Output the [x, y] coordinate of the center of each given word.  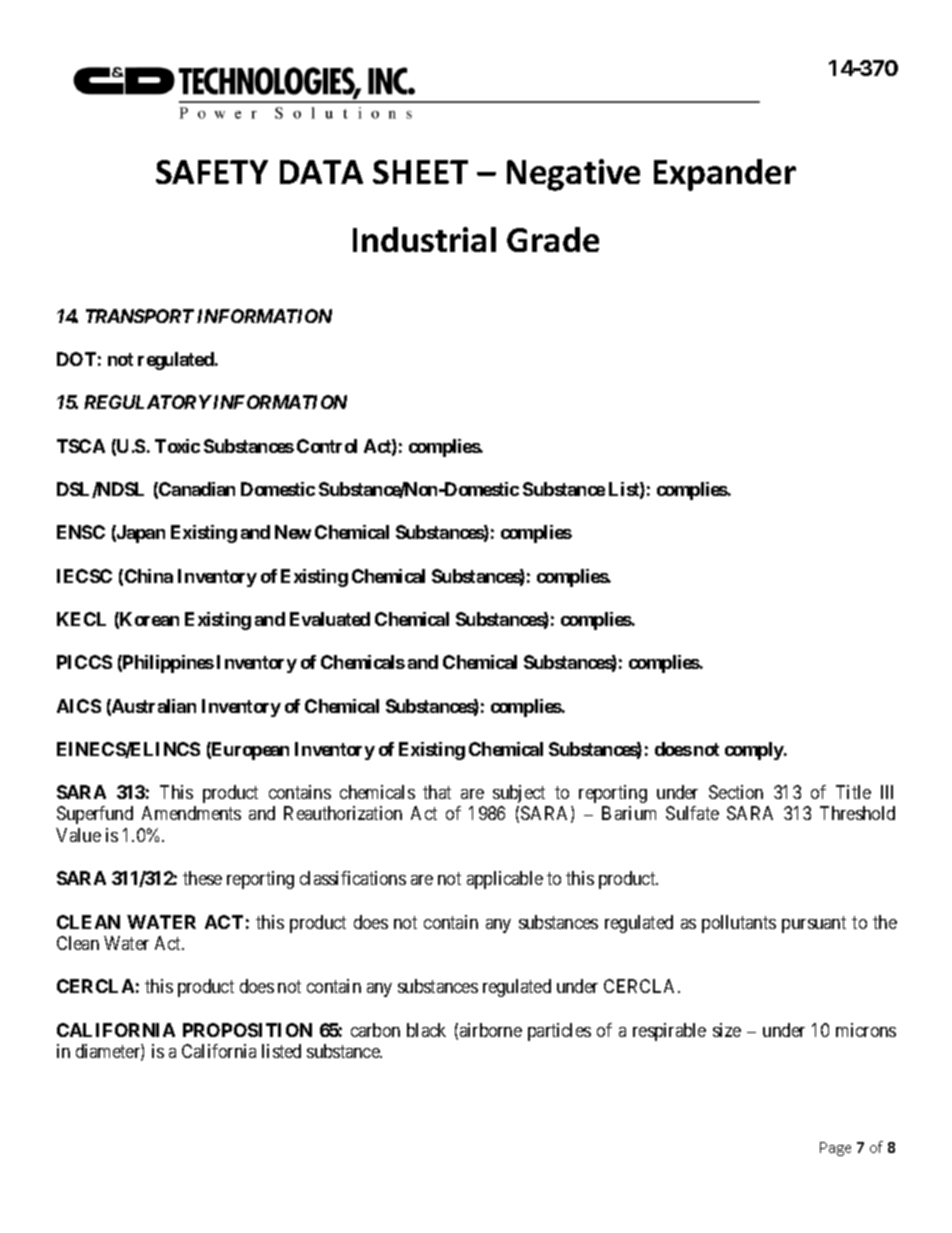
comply [755, 751]
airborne [491, 1030]
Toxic [177, 446]
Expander [725, 175]
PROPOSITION [247, 1030]
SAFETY [212, 172]
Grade [553, 239]
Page [835, 1149]
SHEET [420, 172]
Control [327, 446]
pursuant [814, 924]
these [202, 878]
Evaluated [330, 619]
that [437, 792]
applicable [505, 880]
